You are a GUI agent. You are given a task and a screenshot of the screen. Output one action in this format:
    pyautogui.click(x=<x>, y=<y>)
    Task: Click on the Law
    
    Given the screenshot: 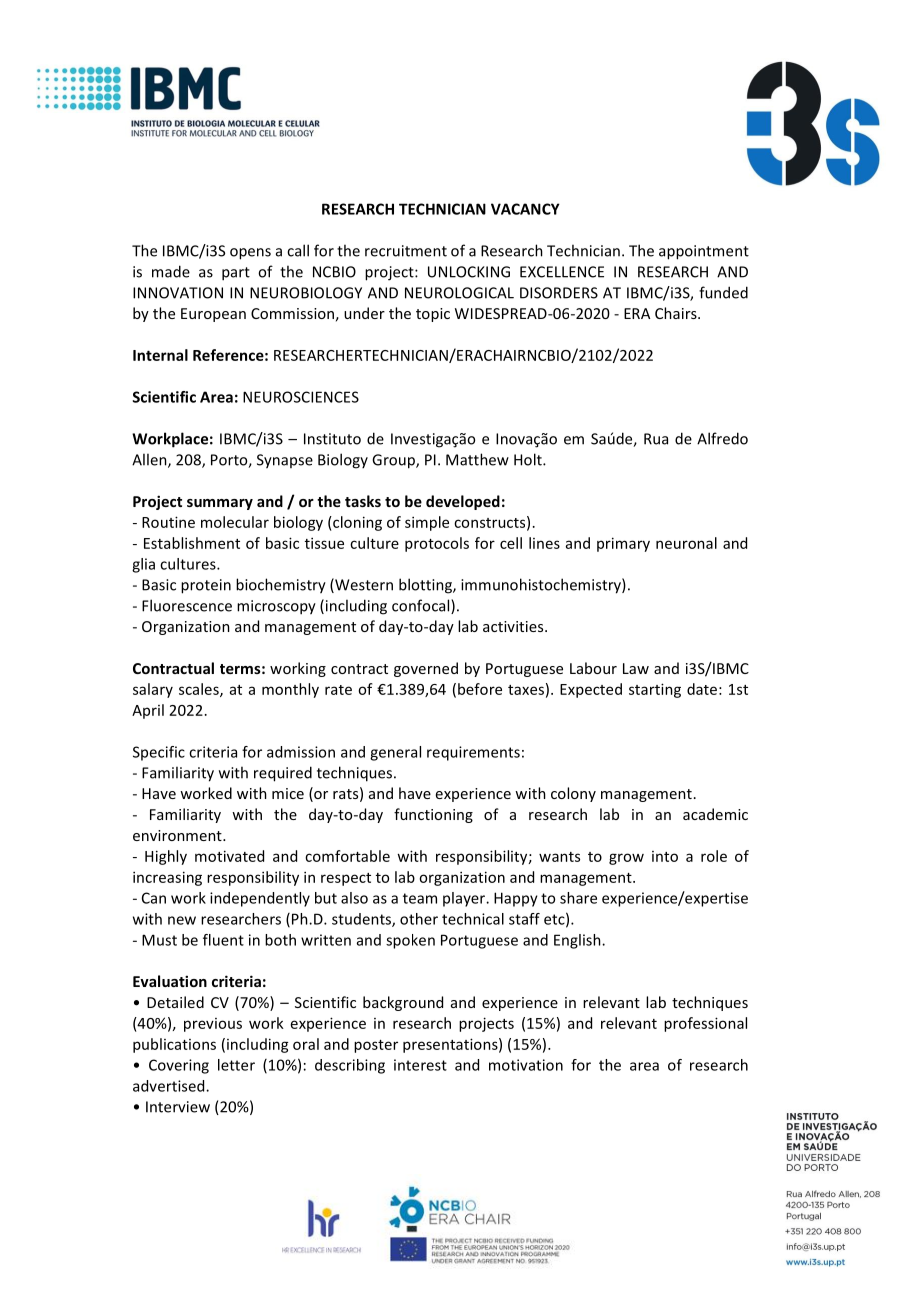 What is the action you would take?
    pyautogui.click(x=636, y=668)
